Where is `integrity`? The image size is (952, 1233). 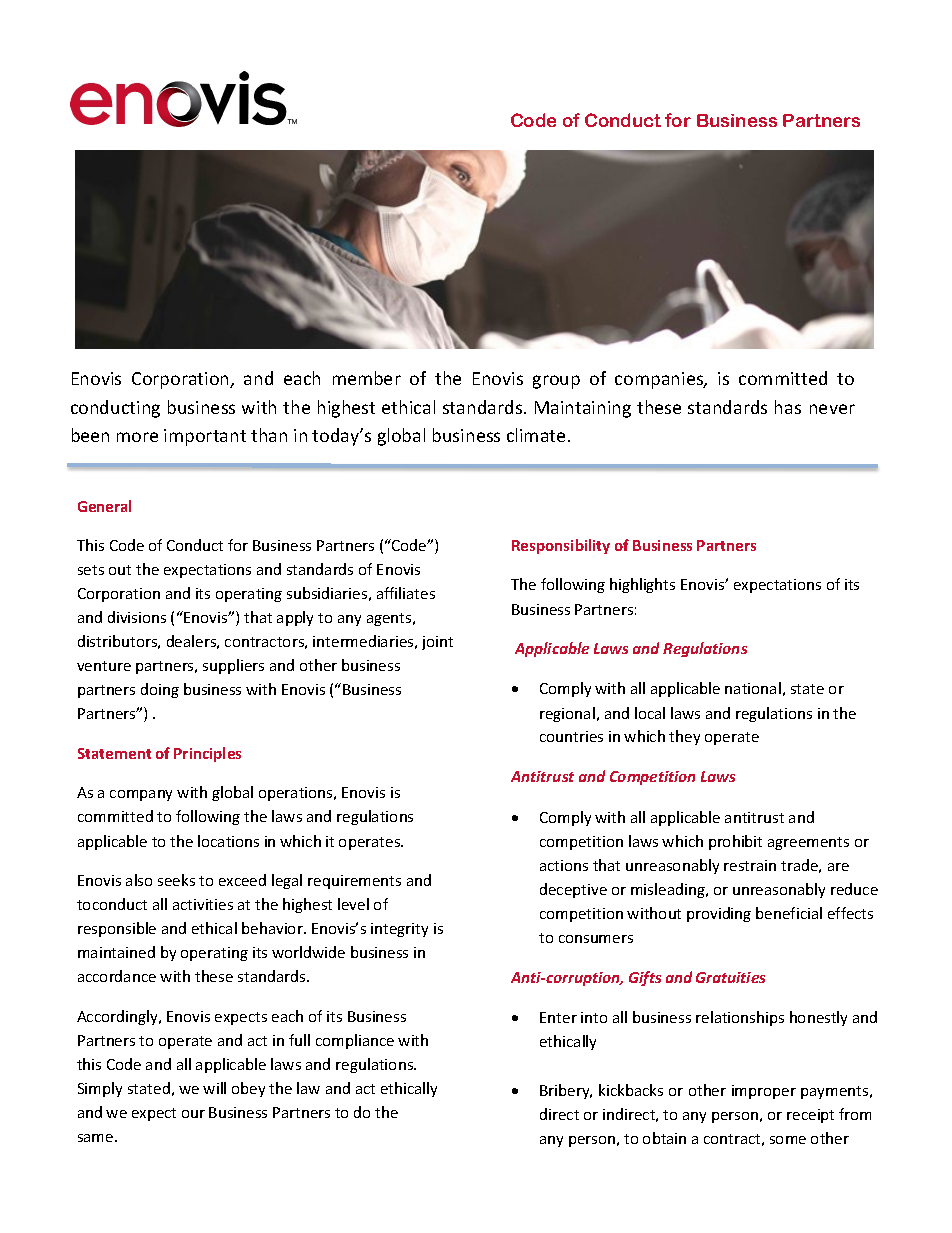
integrity is located at coordinates (399, 930).
